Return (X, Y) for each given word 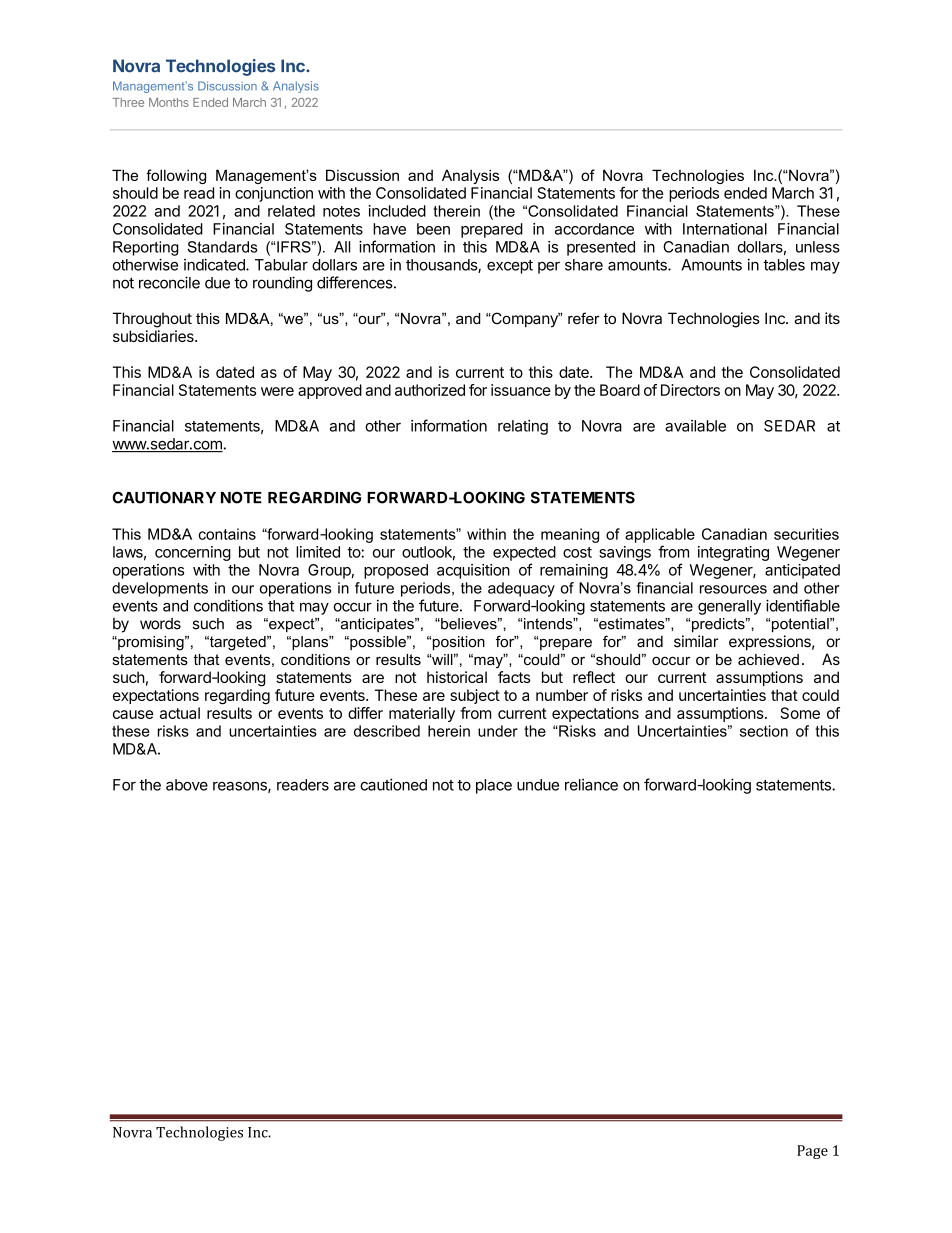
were (277, 391)
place (494, 786)
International (725, 229)
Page (812, 1152)
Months (169, 102)
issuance (521, 390)
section (764, 731)
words (160, 624)
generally (729, 607)
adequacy (521, 589)
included (397, 211)
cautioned (393, 785)
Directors (690, 390)
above (187, 785)
